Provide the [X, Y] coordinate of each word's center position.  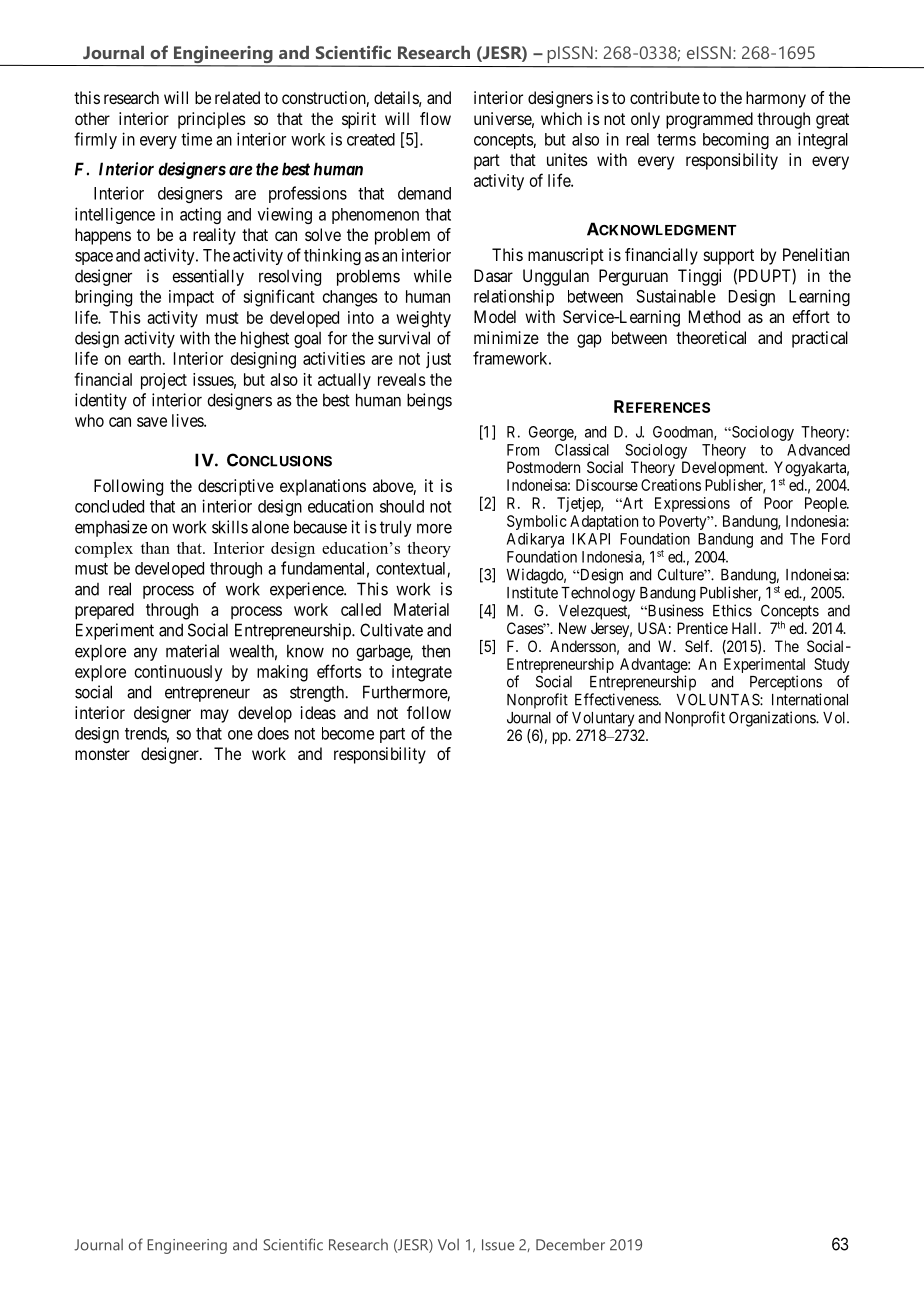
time [196, 139]
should [402, 506]
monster [102, 754]
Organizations [773, 719]
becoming [736, 140]
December [570, 1245]
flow [435, 118]
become [348, 733]
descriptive [236, 487]
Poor [778, 503]
